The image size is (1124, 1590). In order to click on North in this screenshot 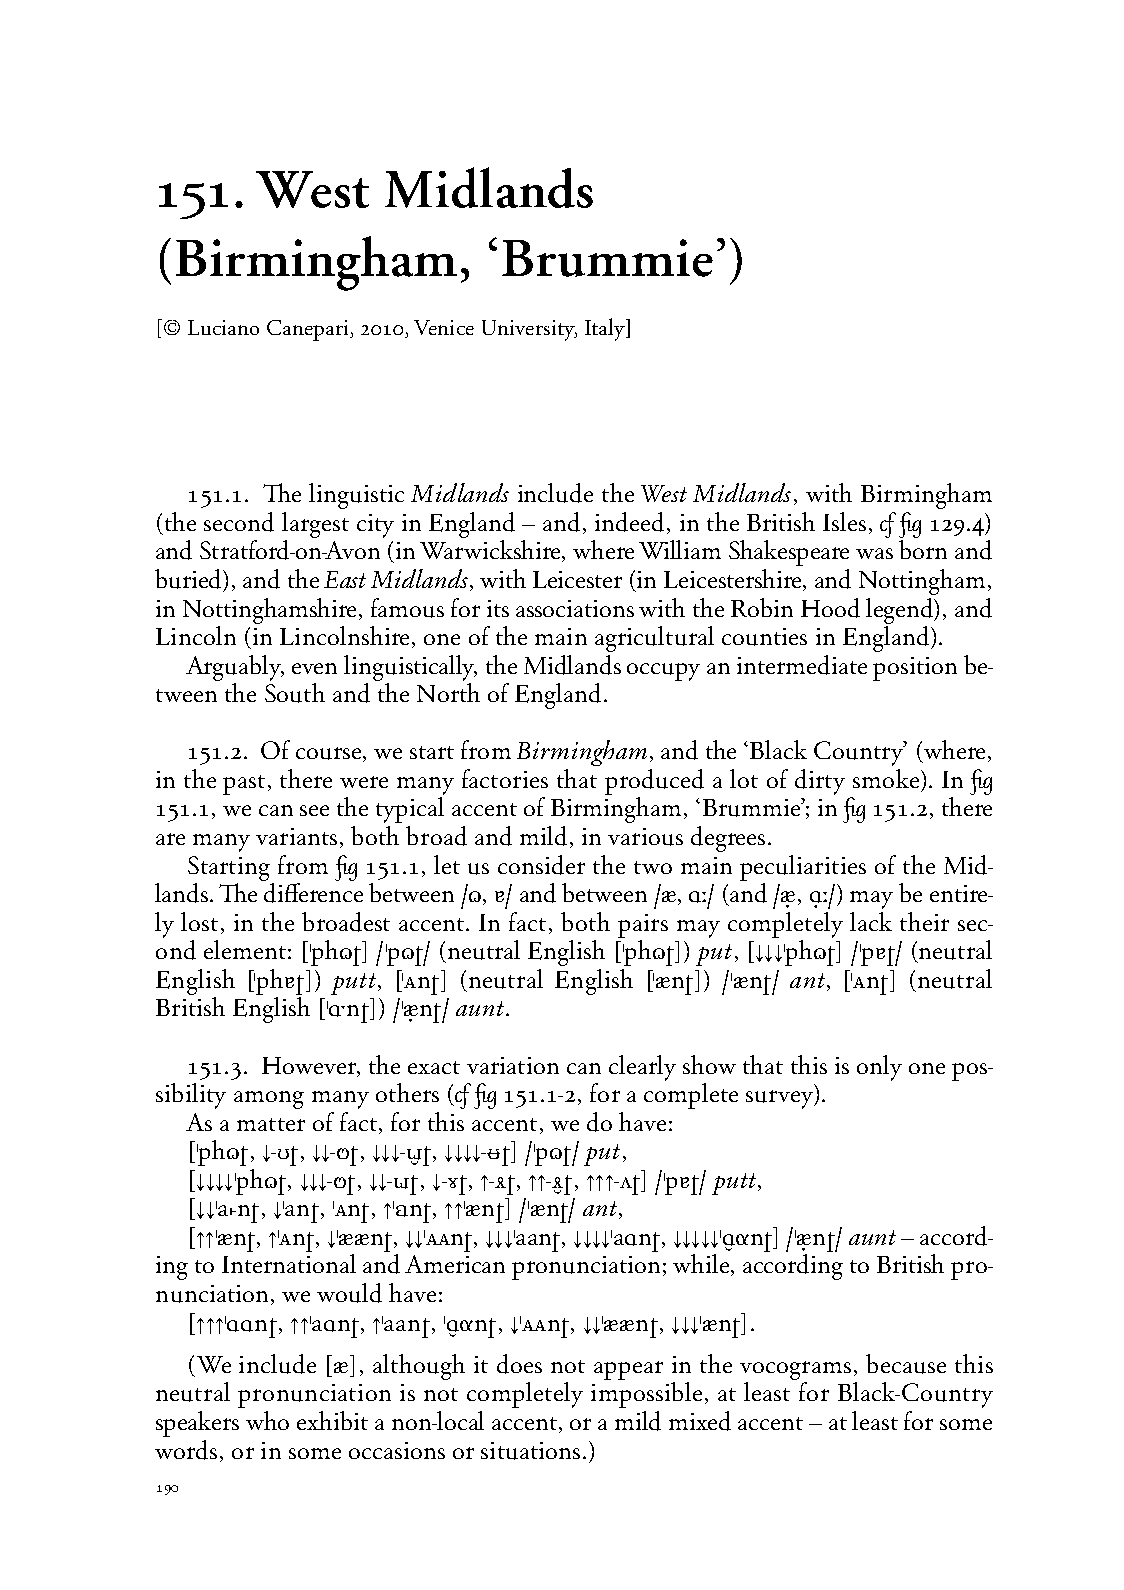, I will do `click(448, 692)`.
